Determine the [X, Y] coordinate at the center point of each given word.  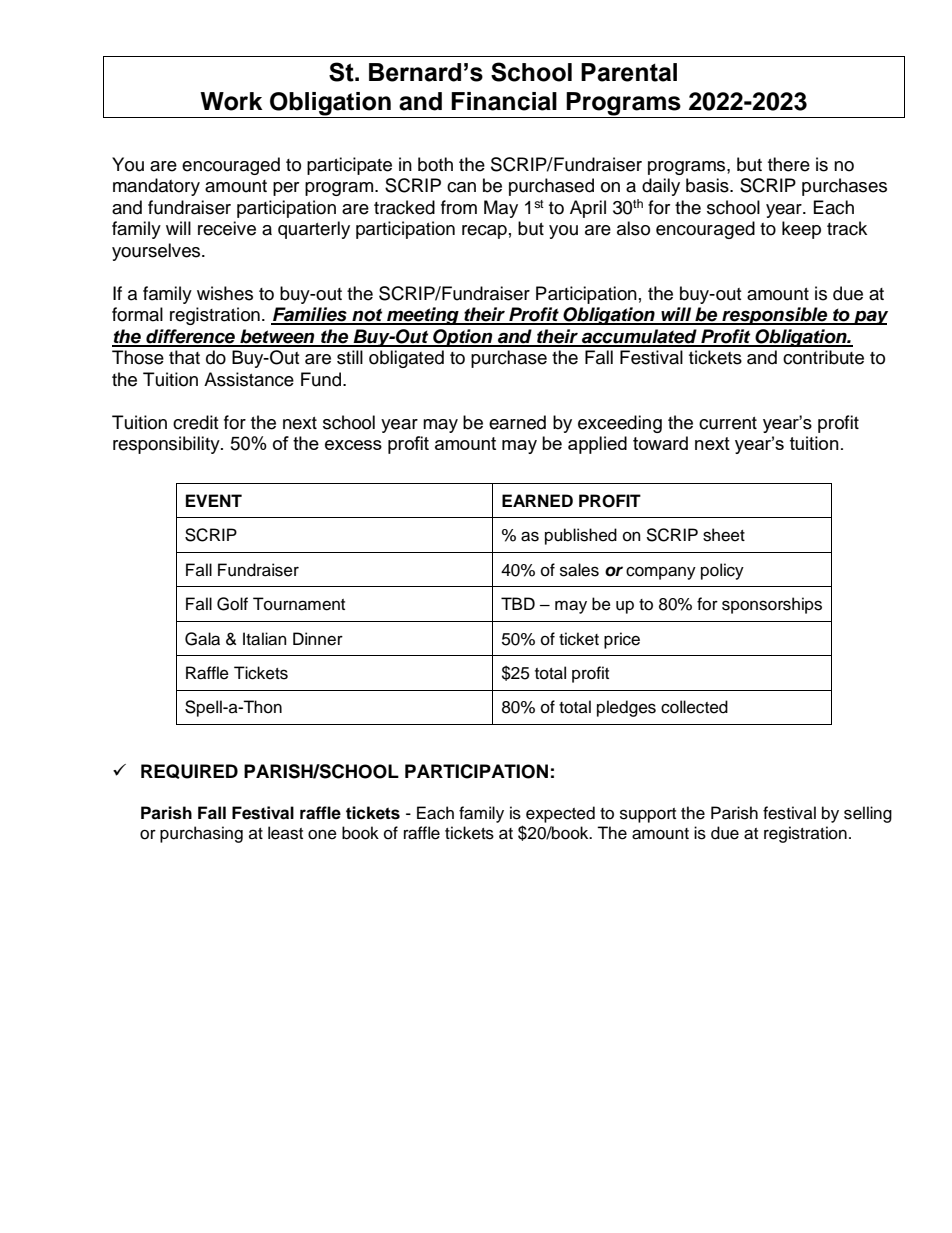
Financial [504, 101]
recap [484, 232]
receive [227, 228]
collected [694, 707]
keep [801, 230]
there [789, 164]
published [581, 536]
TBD [518, 603]
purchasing [201, 834]
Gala [202, 639]
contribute [823, 357]
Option [463, 338]
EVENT [214, 500]
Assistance [249, 379]
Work [231, 101]
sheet [724, 535]
